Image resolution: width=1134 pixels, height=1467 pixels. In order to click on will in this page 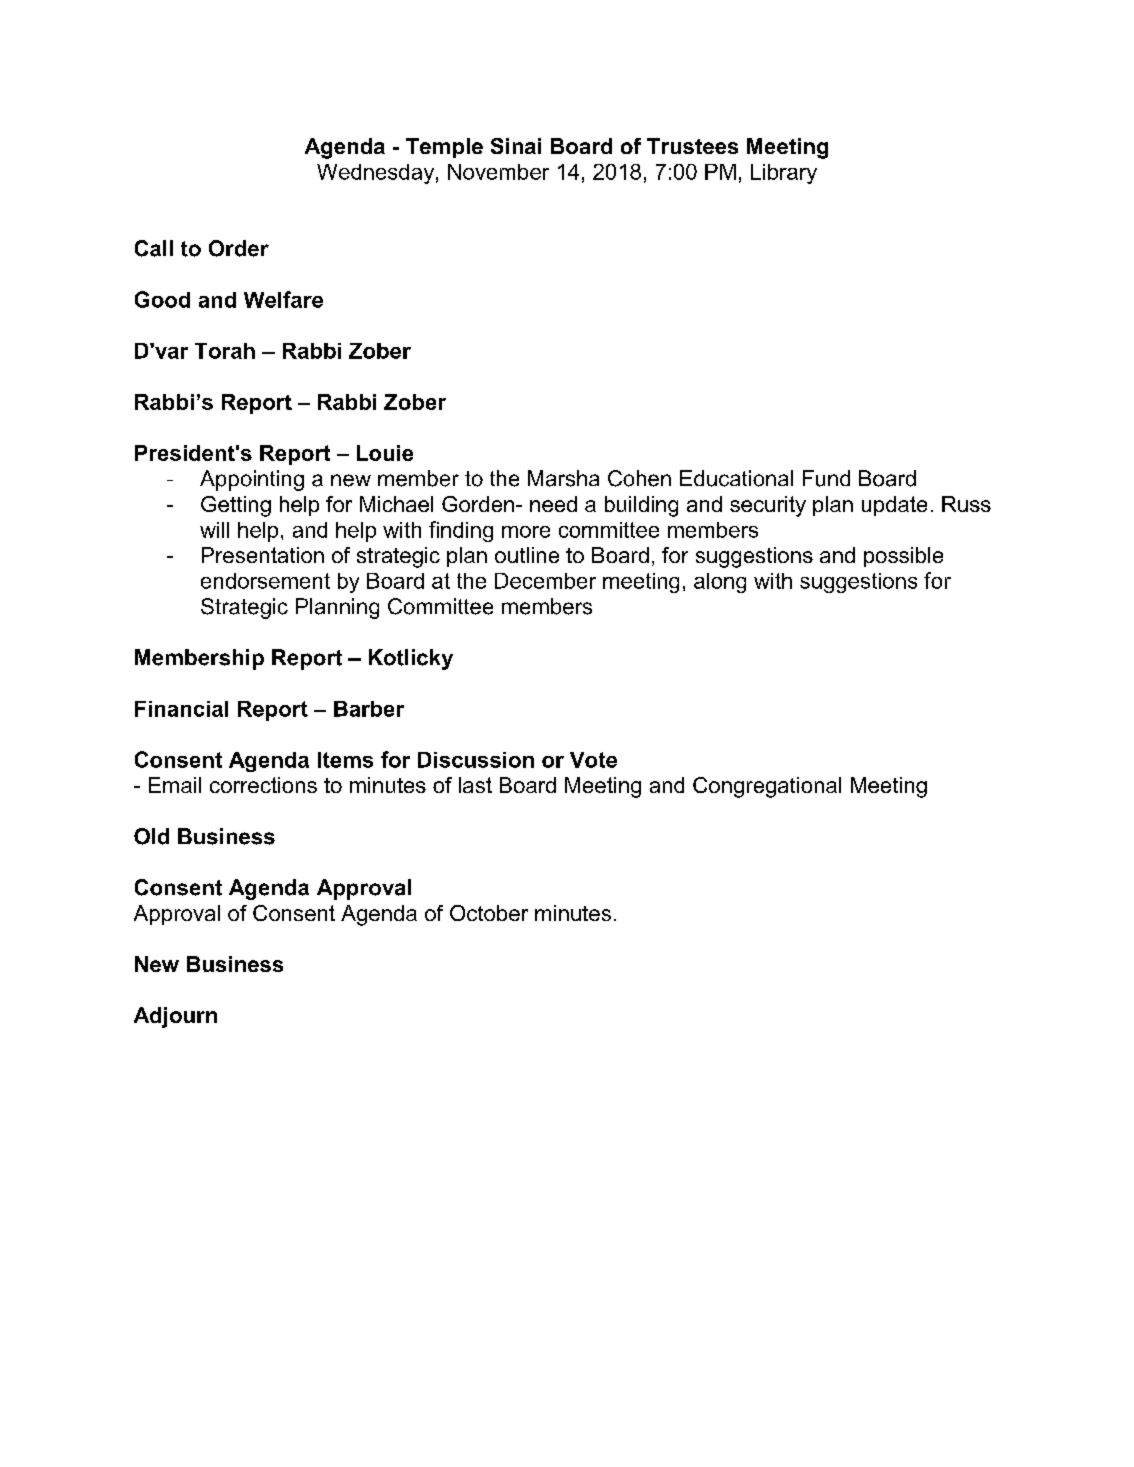, I will do `click(214, 530)`.
